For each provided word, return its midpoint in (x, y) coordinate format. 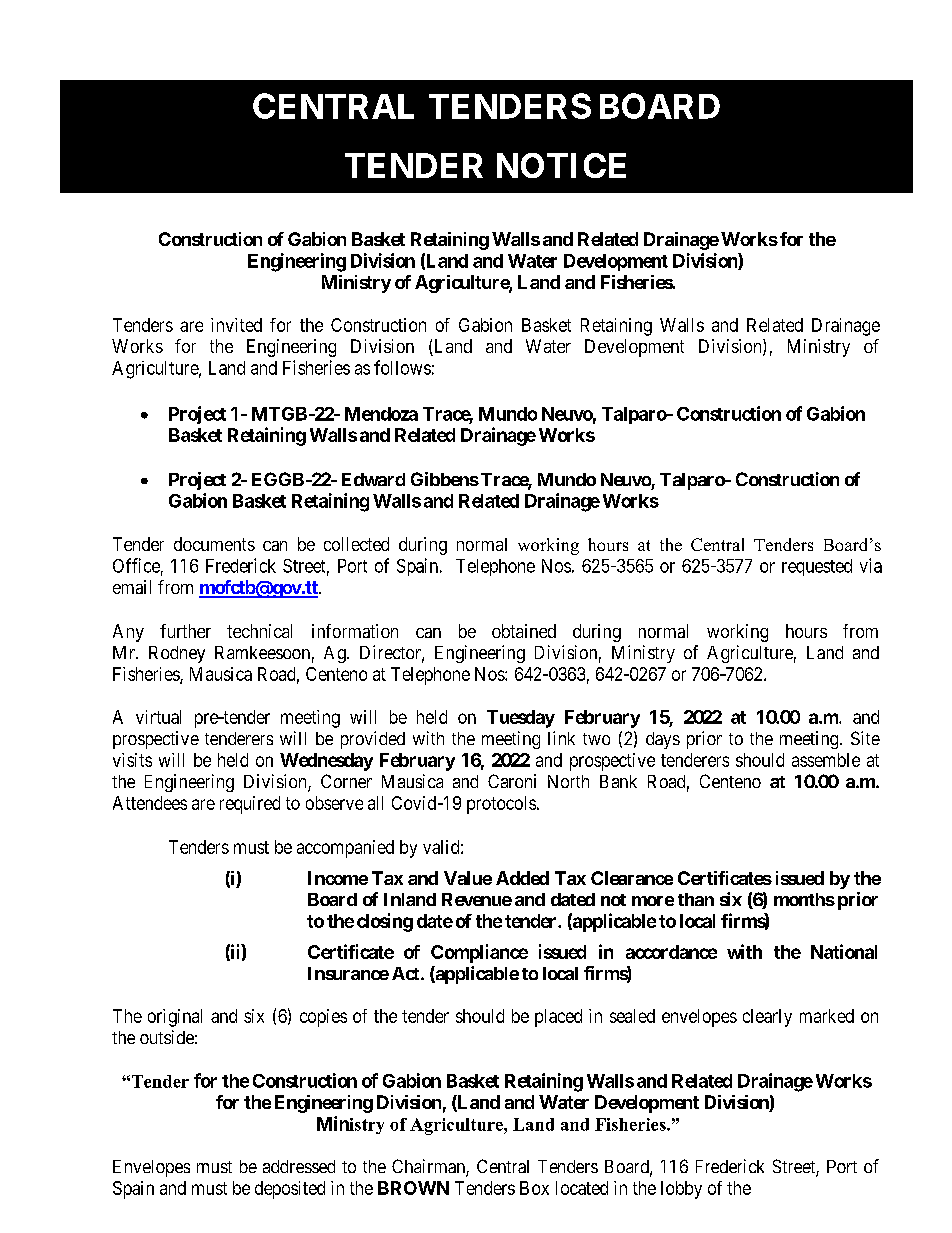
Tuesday (521, 719)
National (844, 951)
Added (522, 878)
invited (236, 325)
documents (214, 544)
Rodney (177, 654)
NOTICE (561, 165)
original (175, 1018)
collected (356, 544)
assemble (826, 760)
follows (402, 367)
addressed (299, 1166)
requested (817, 567)
